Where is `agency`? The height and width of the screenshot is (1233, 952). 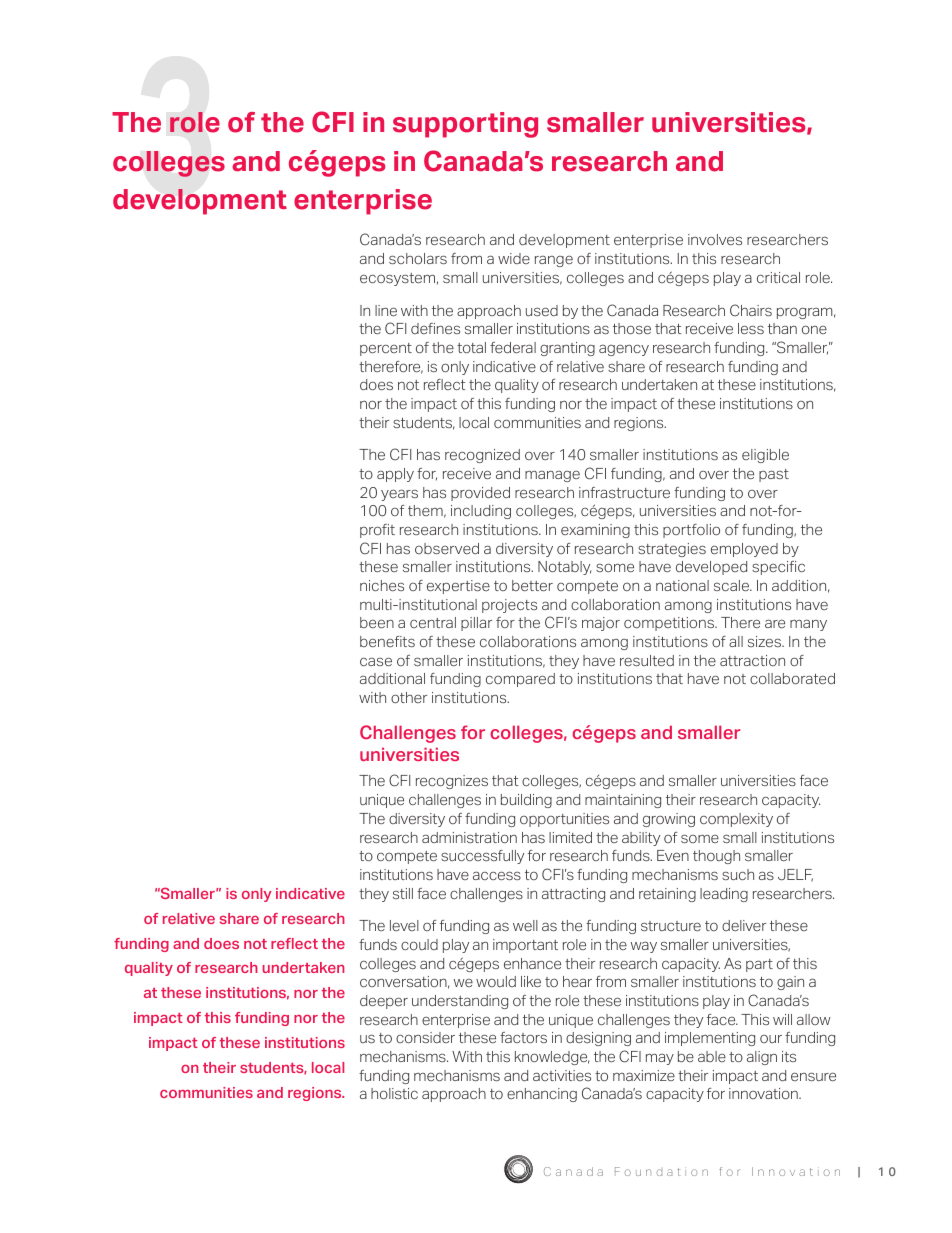
agency is located at coordinates (624, 350).
